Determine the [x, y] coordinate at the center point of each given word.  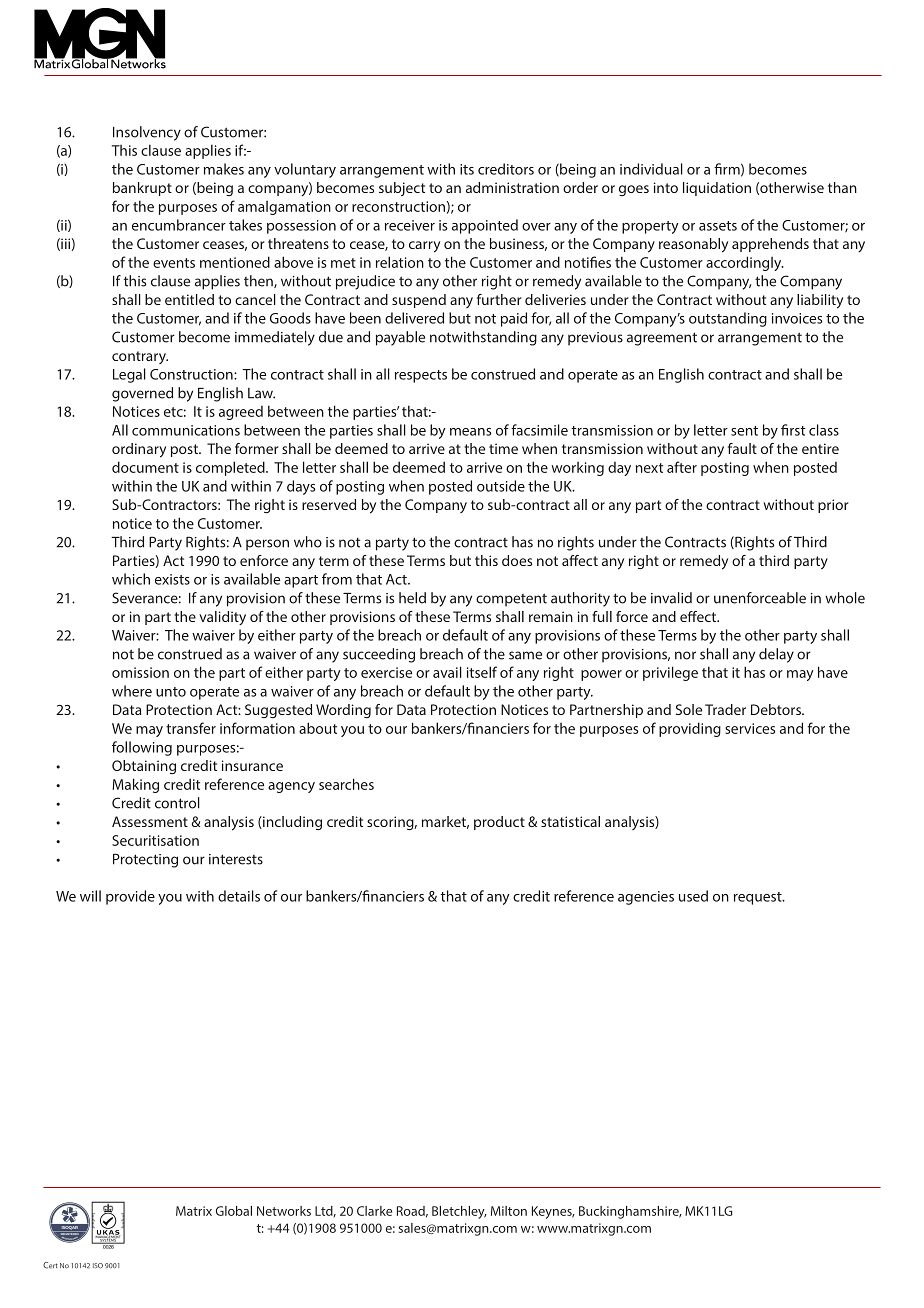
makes [224, 169]
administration [512, 187]
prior [833, 506]
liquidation [717, 189]
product [499, 823]
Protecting [145, 860]
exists [172, 579]
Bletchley [459, 1212]
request [759, 898]
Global [234, 1211]
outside [501, 486]
